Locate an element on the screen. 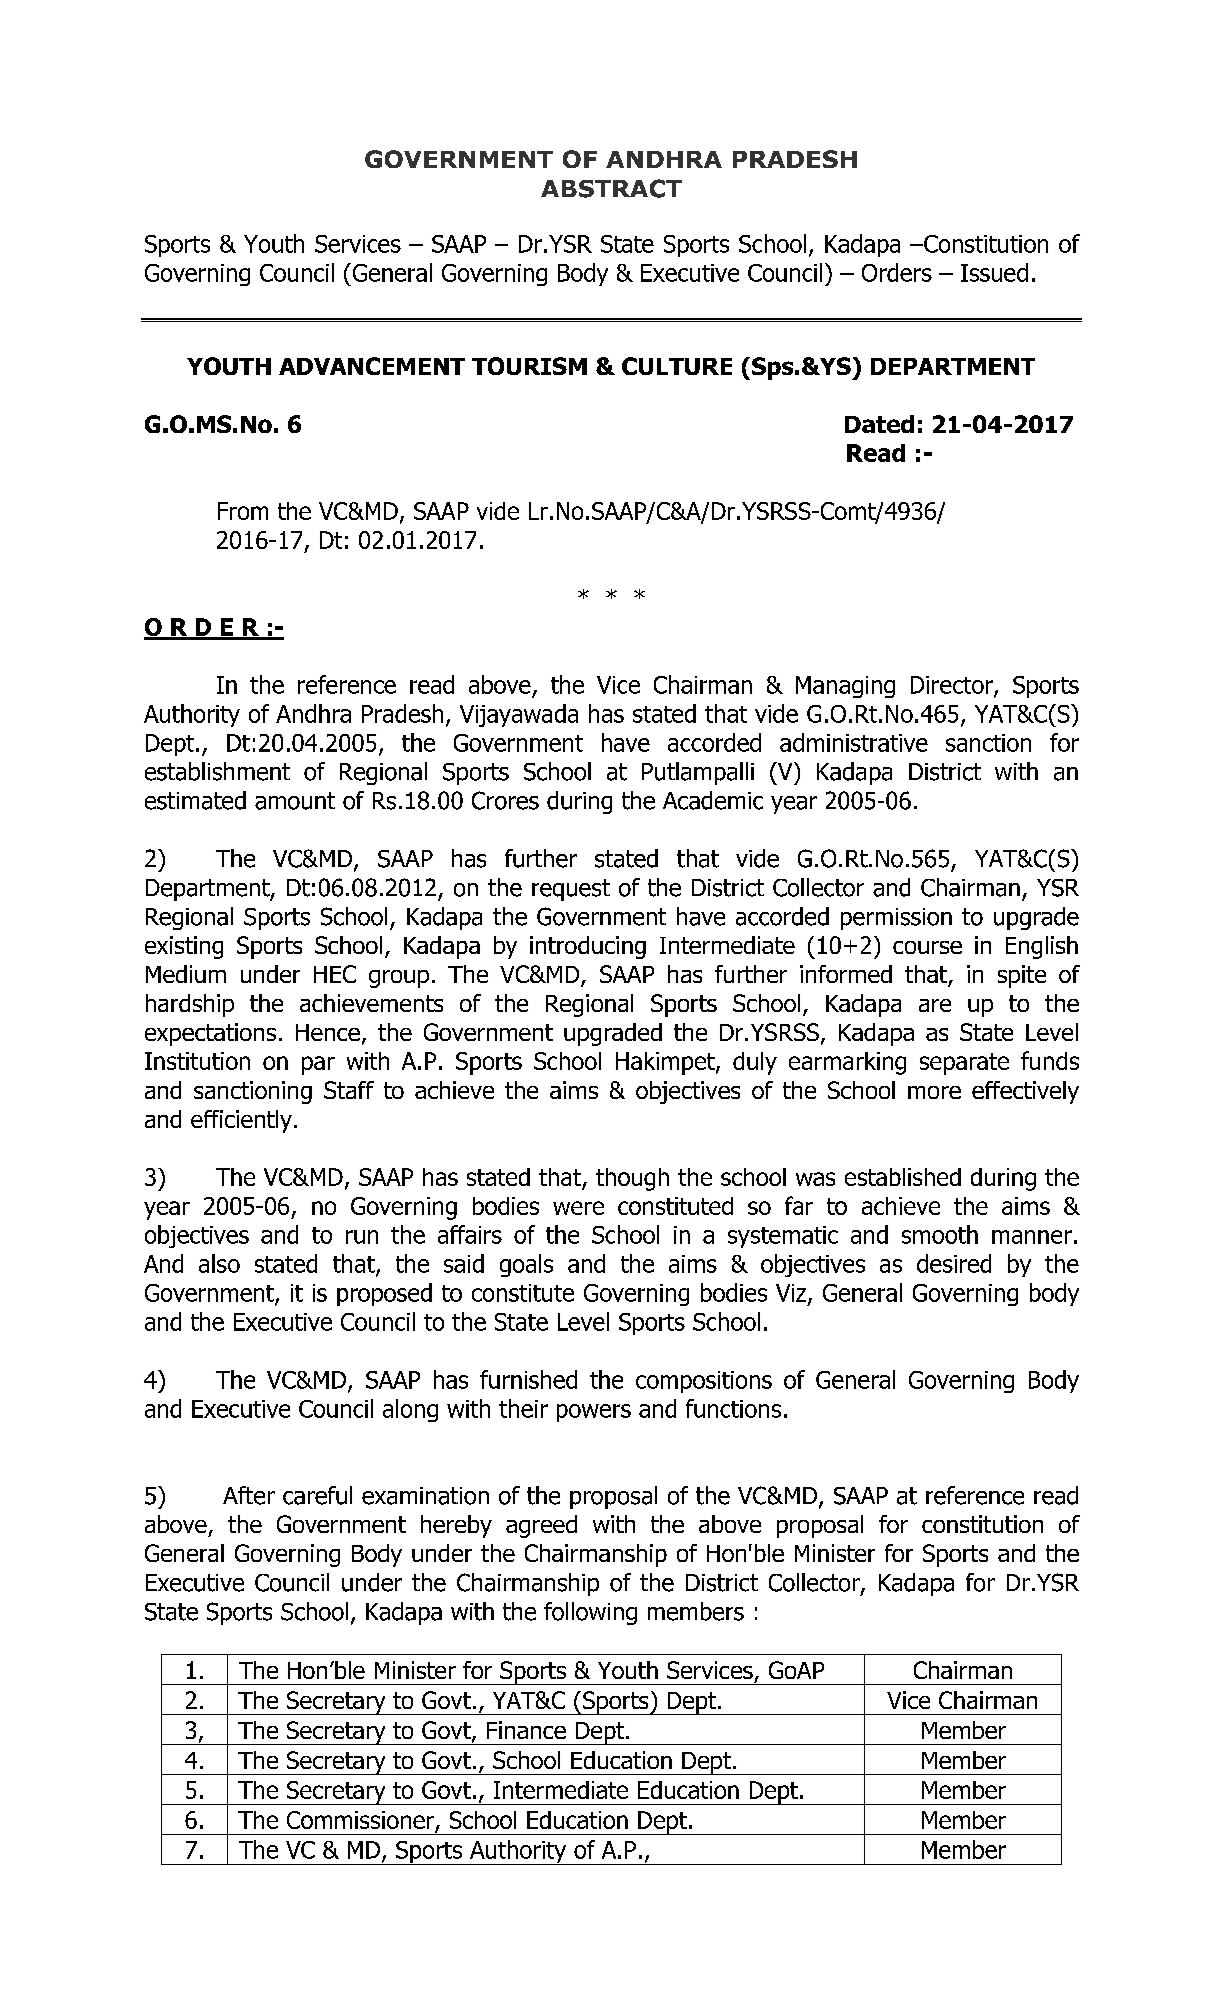 This screenshot has height=2015, width=1223. desired is located at coordinates (954, 1263).
